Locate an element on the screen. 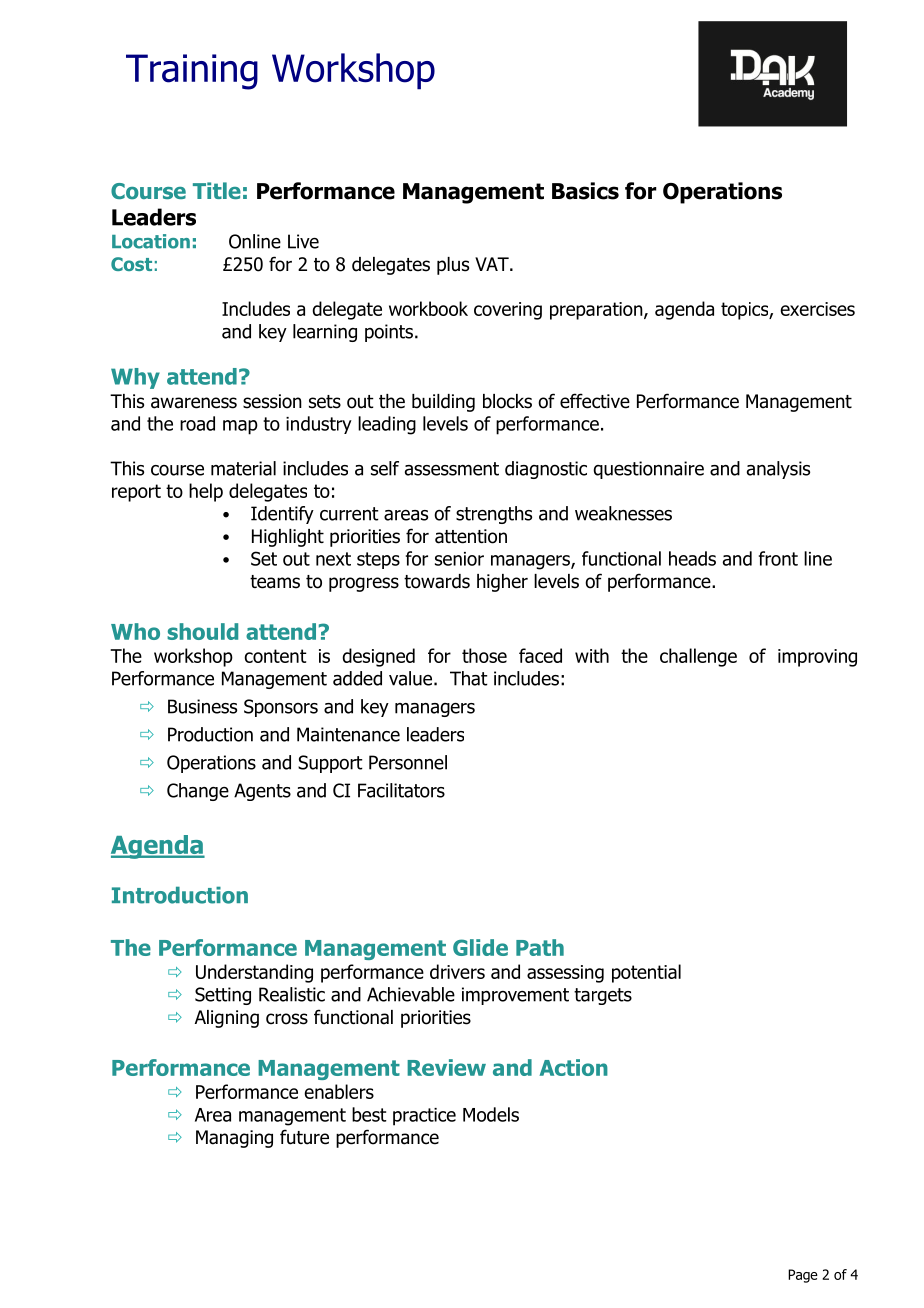 This screenshot has height=1308, width=924. Page is located at coordinates (803, 1276).
